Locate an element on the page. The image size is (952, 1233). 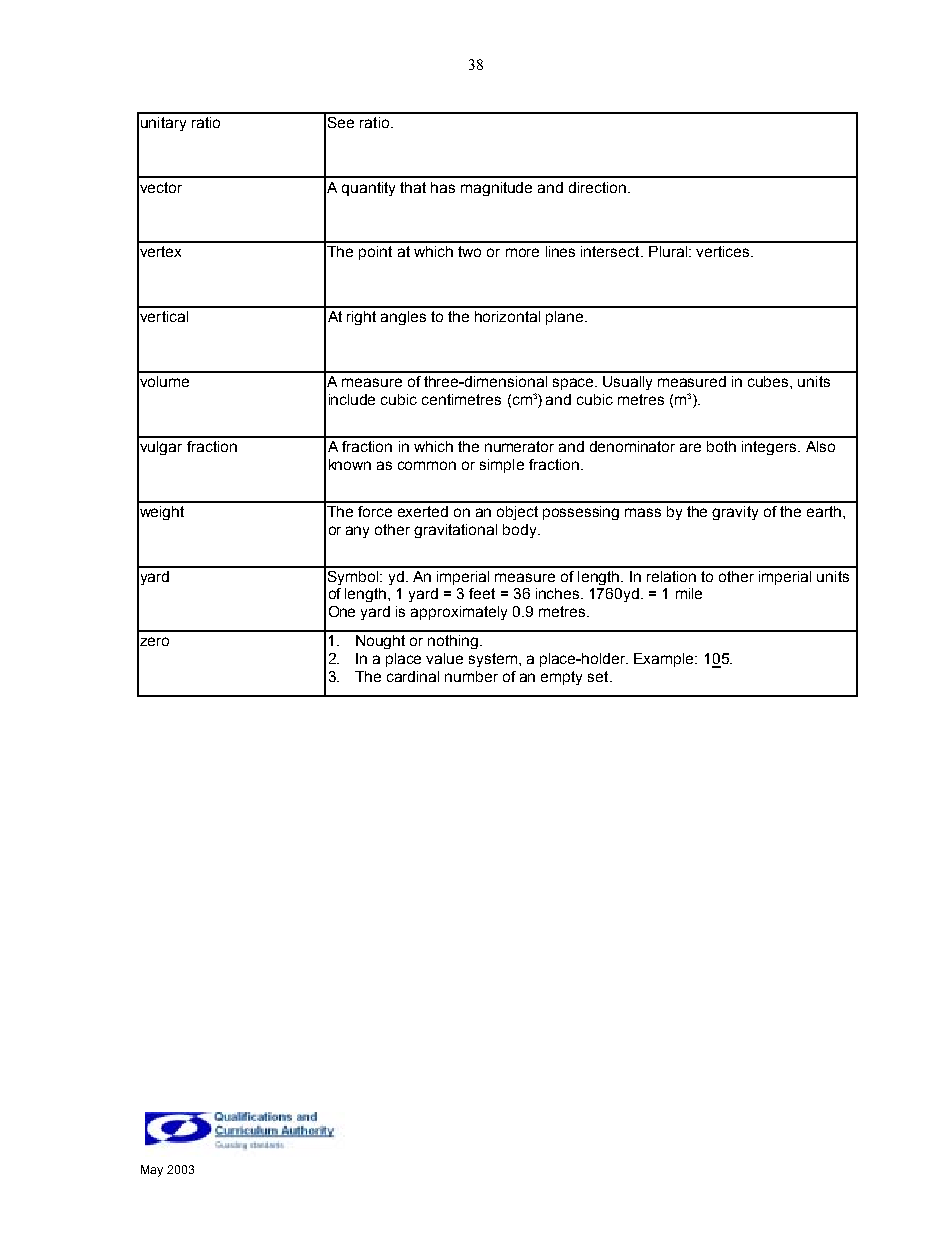
has is located at coordinates (443, 187).
